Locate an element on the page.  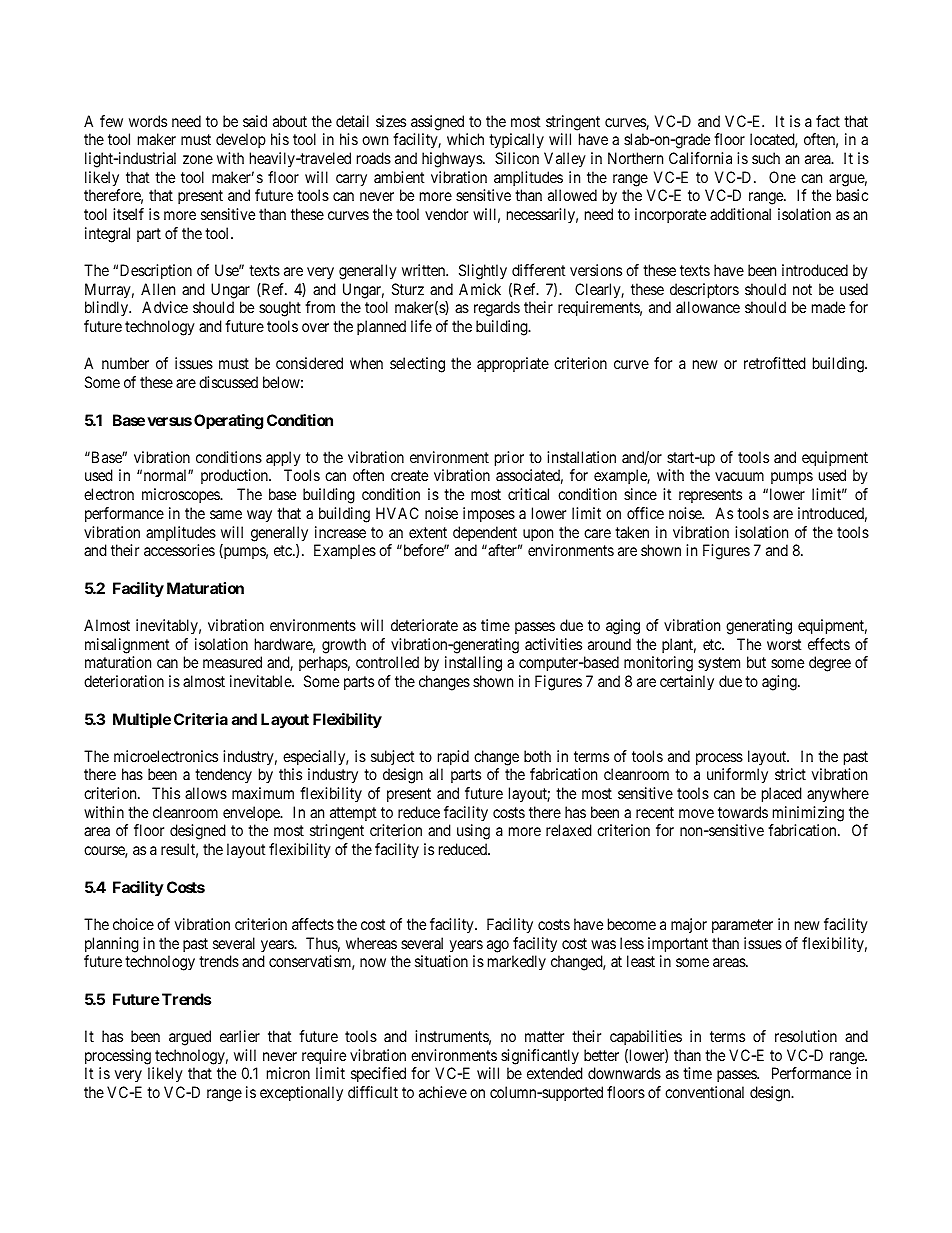
worst is located at coordinates (784, 644).
